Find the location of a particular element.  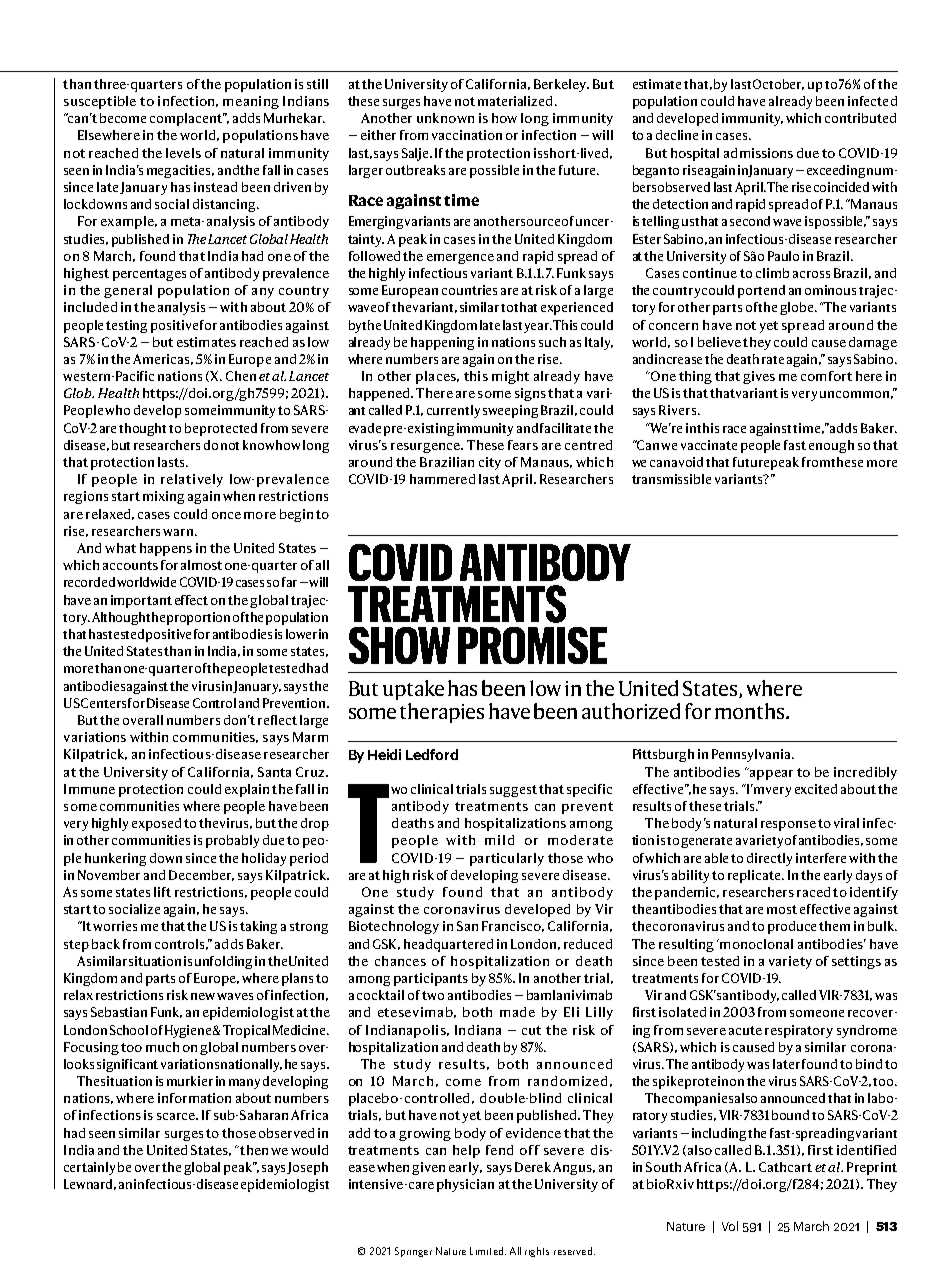

complacent is located at coordinates (187, 119).
